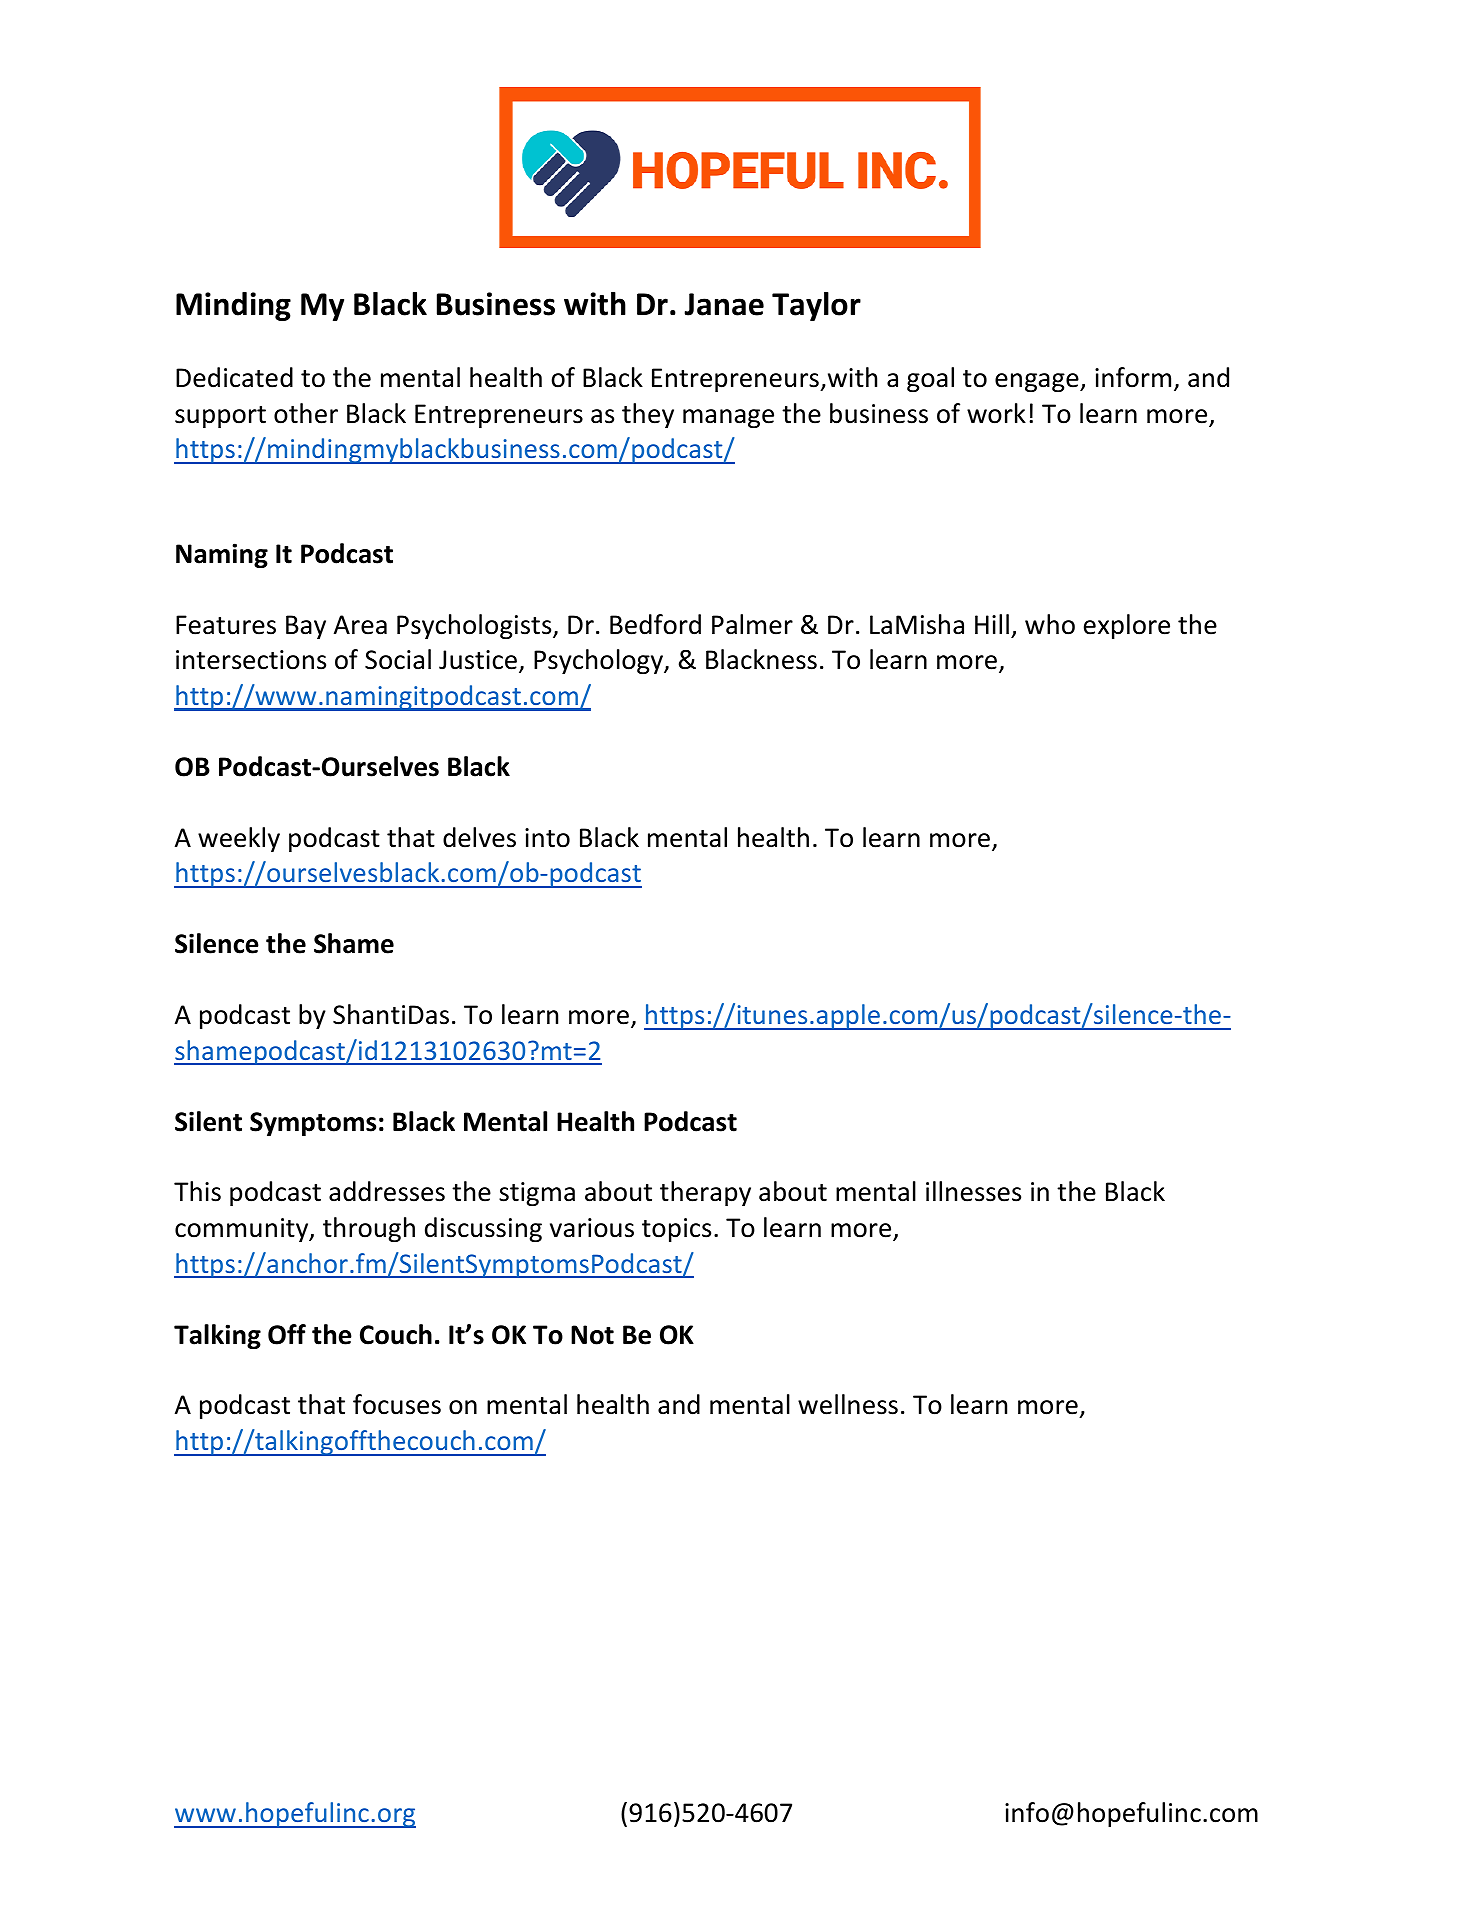 The width and height of the screenshot is (1482, 1918). What do you see at coordinates (234, 377) in the screenshot?
I see `Dedicated` at bounding box center [234, 377].
